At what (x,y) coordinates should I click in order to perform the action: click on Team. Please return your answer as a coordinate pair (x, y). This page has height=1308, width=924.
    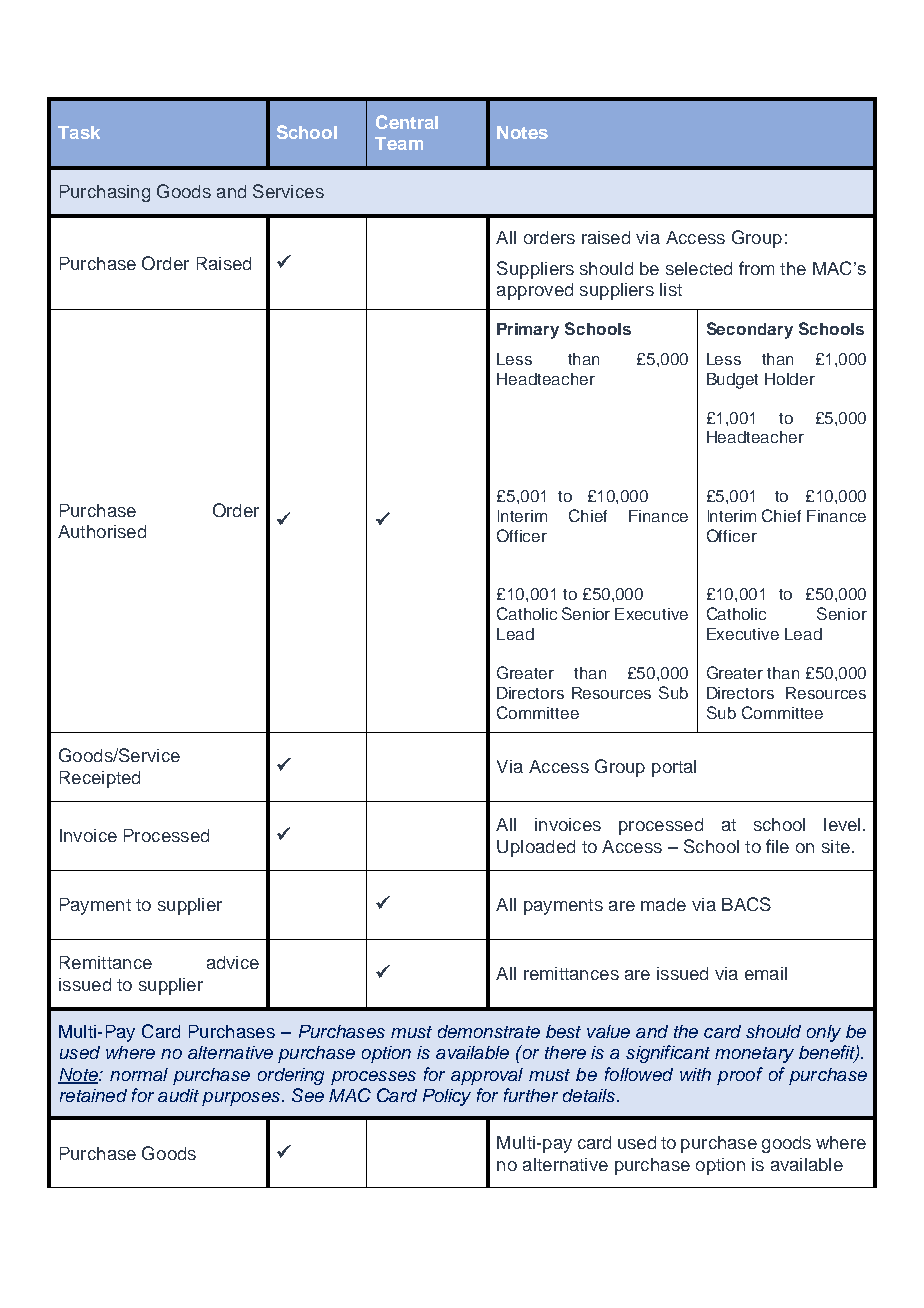
    Looking at the image, I should click on (399, 143).
